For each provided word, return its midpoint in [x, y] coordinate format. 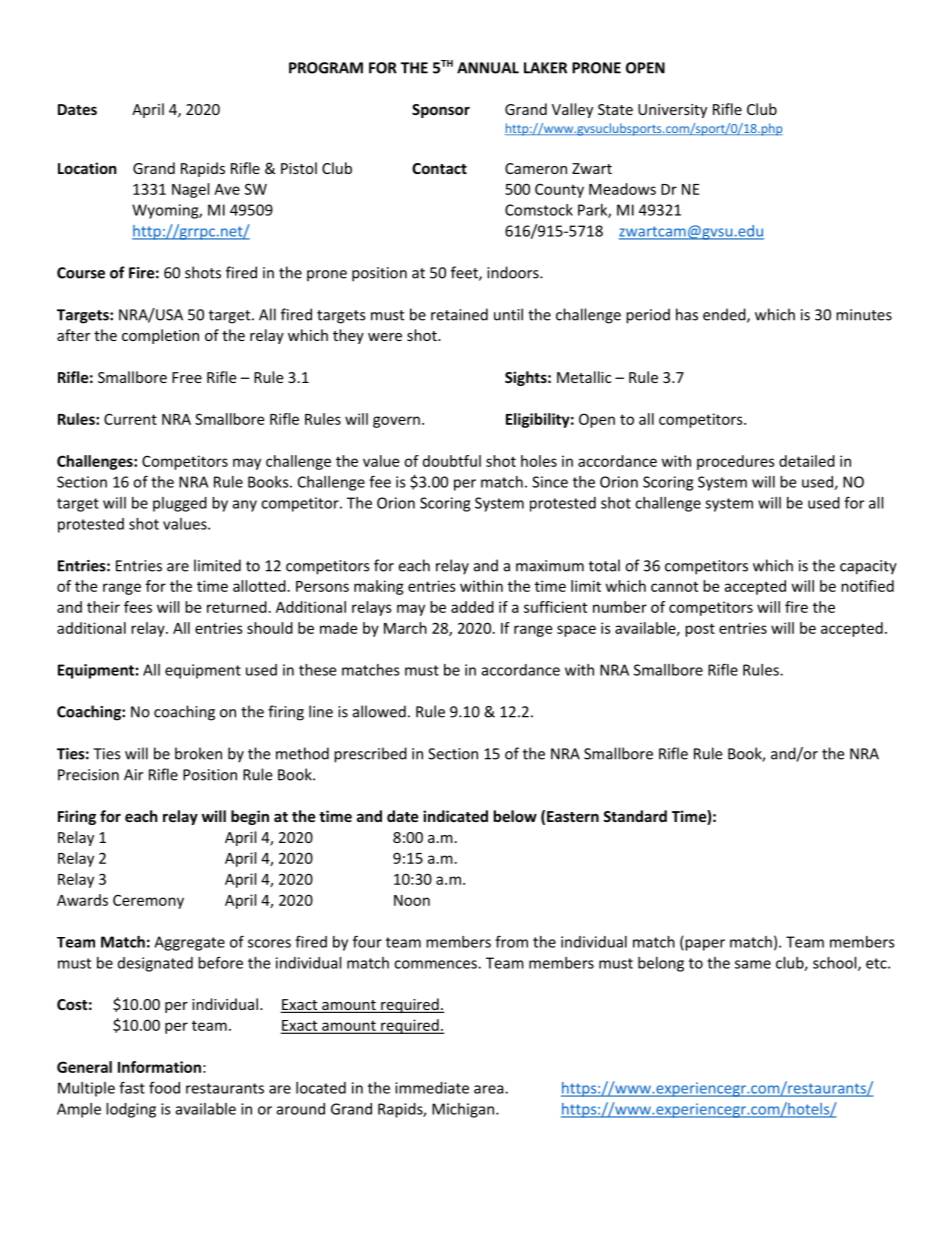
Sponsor [441, 111]
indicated [455, 816]
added [472, 607]
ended [725, 315]
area [490, 1089]
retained [459, 314]
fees [138, 607]
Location [87, 168]
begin [250, 817]
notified [867, 586]
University [672, 111]
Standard [635, 816]
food [164, 1087]
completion [160, 336]
